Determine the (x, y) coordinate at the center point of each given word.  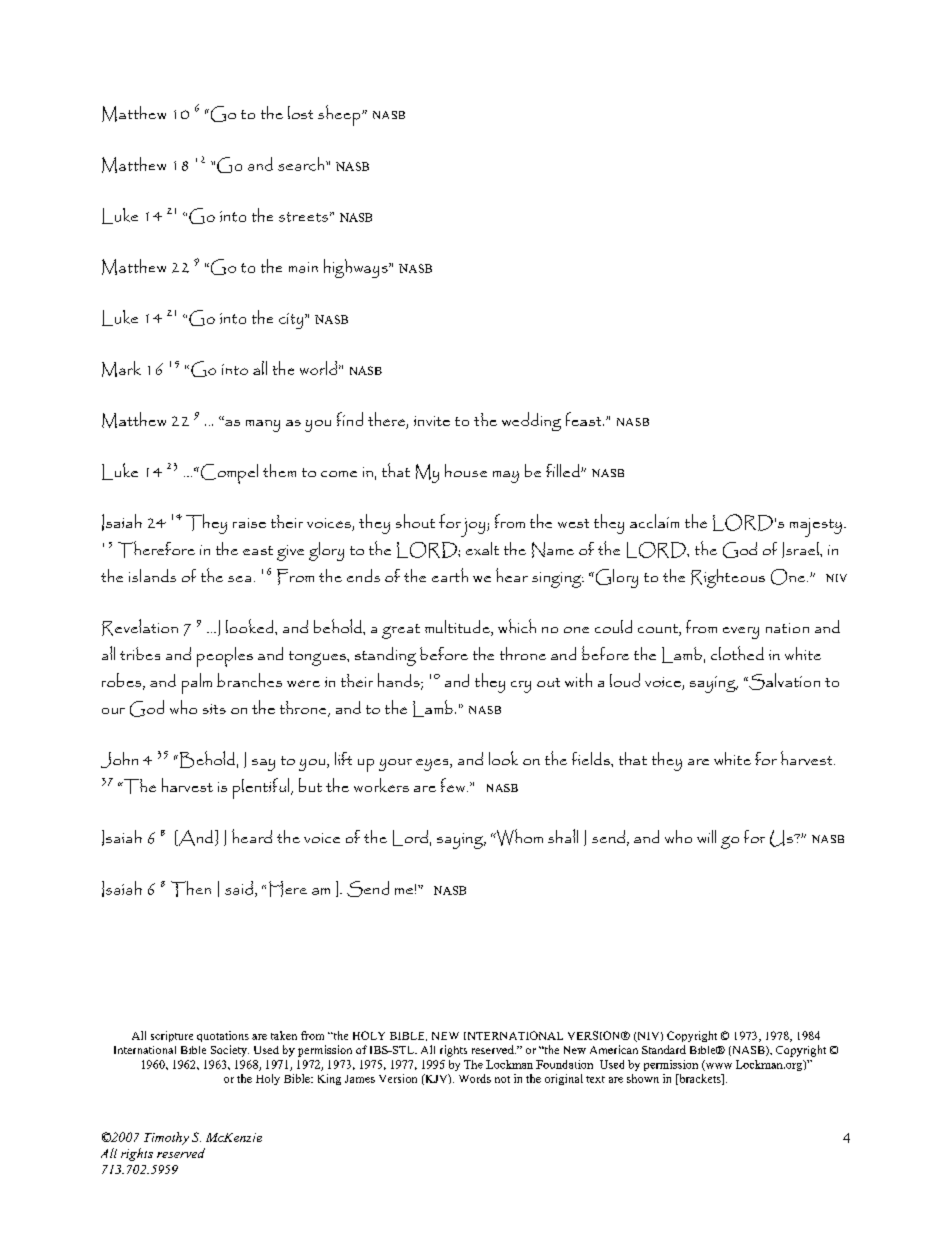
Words (475, 1078)
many (263, 426)
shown (643, 1078)
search (302, 164)
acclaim (654, 521)
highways (357, 268)
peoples (225, 657)
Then (191, 889)
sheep (340, 115)
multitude (458, 628)
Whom (518, 837)
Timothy (166, 1138)
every (741, 633)
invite (432, 421)
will (706, 836)
